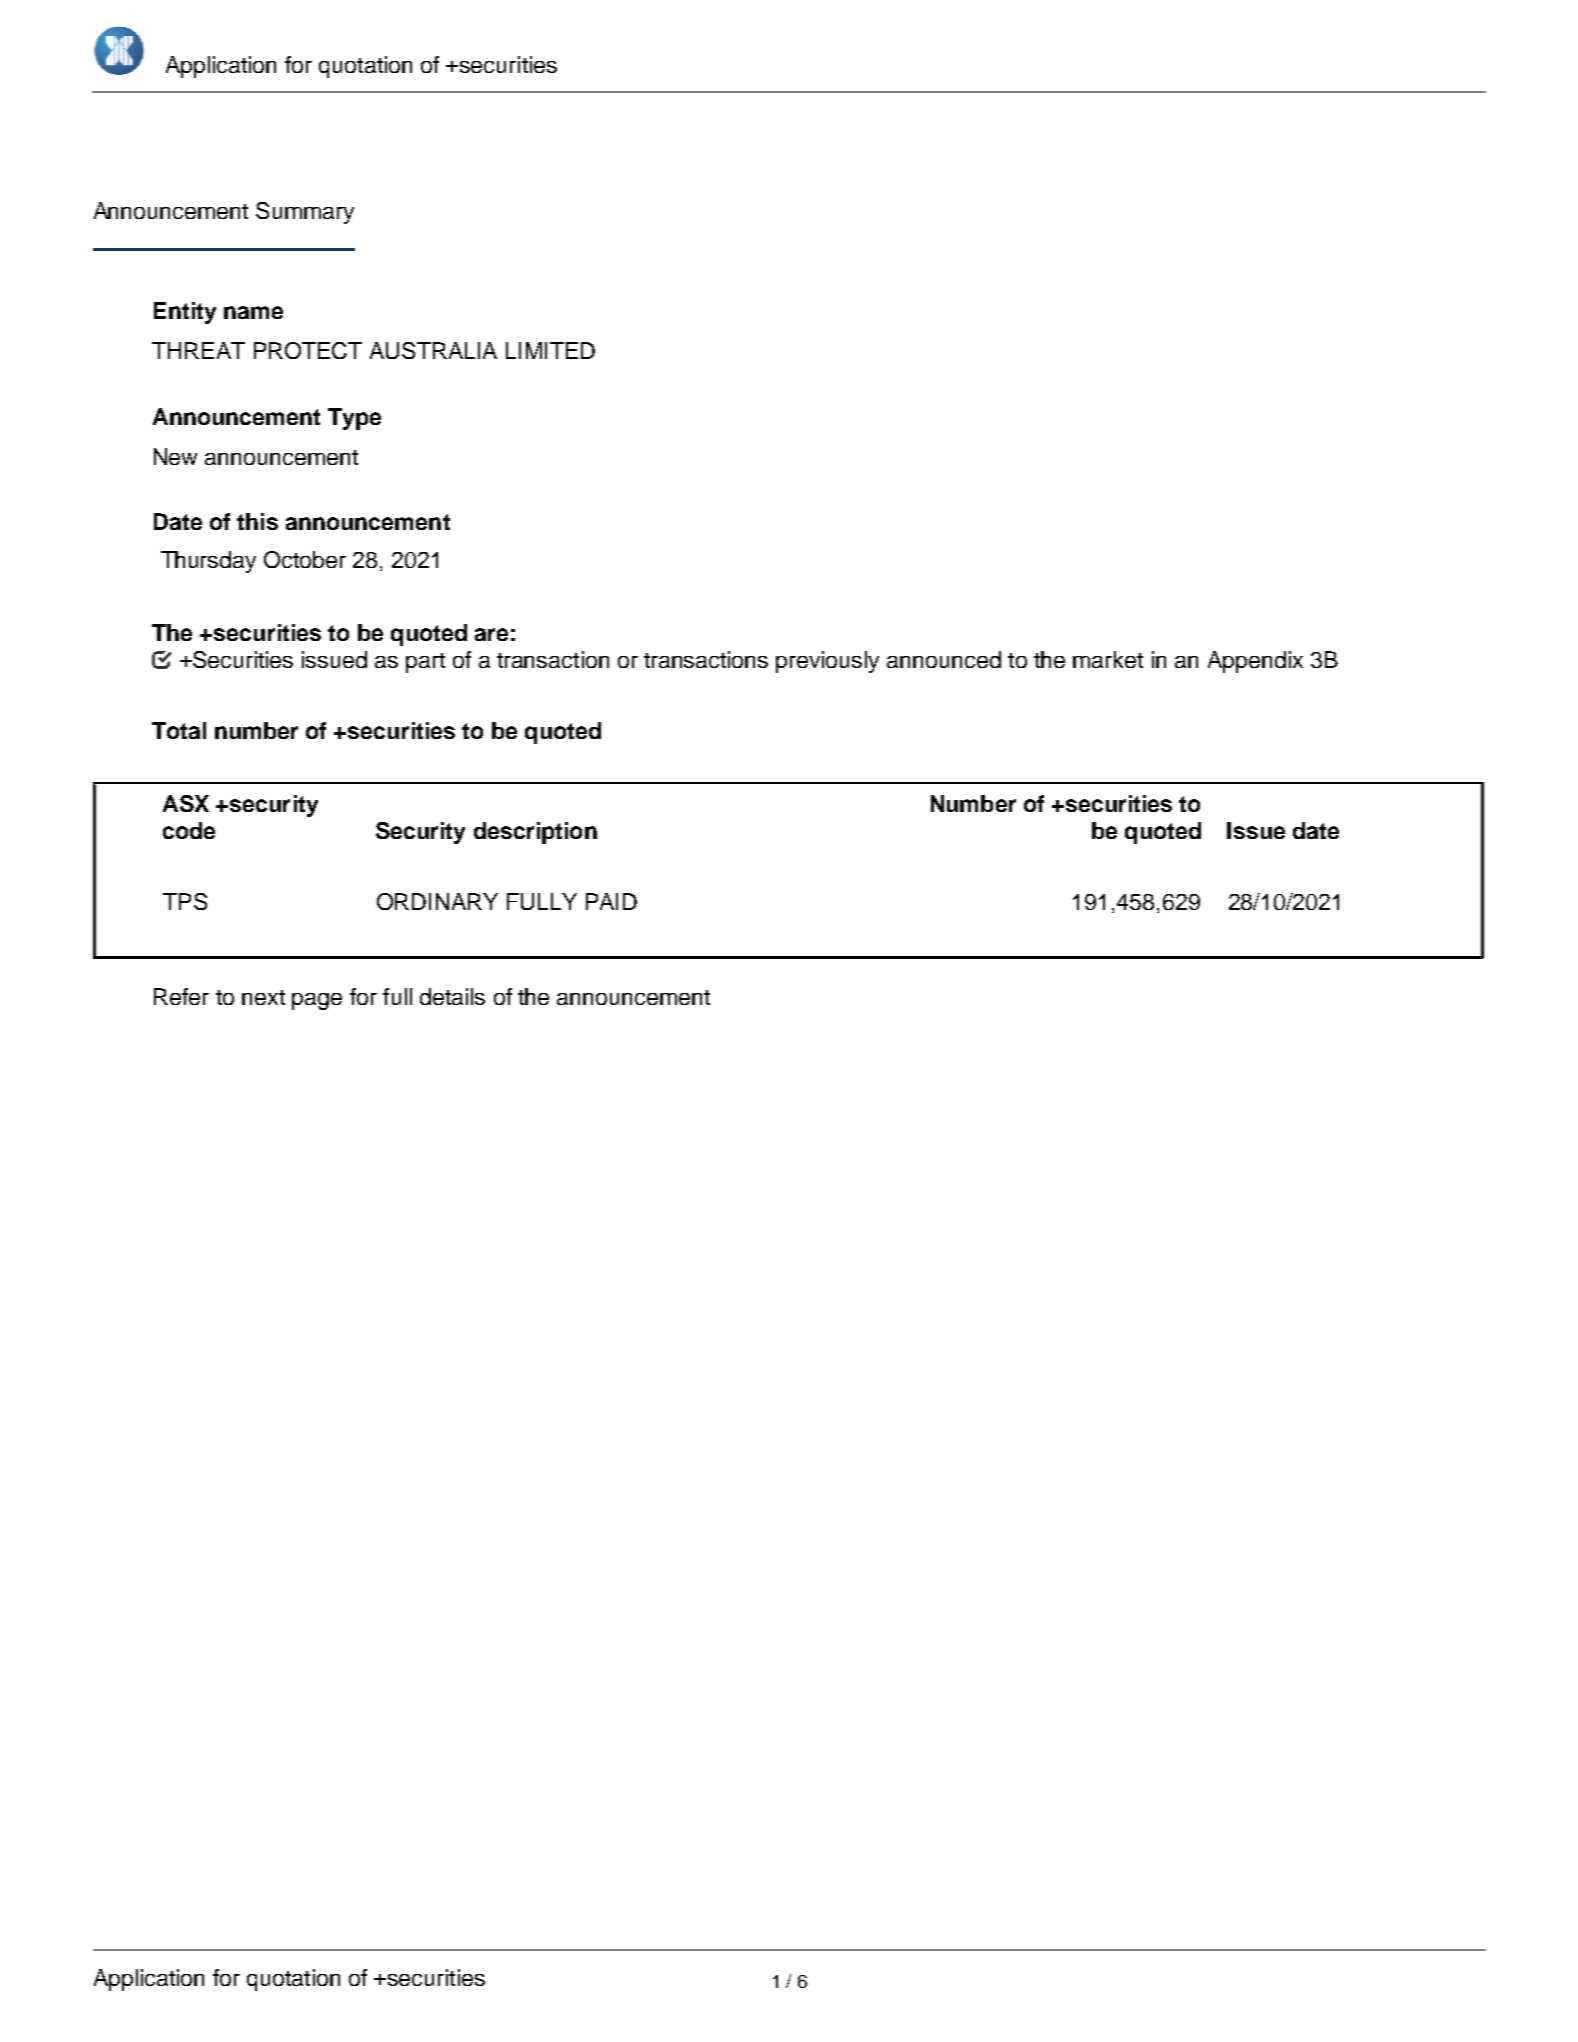  I want to click on October, so click(305, 559).
